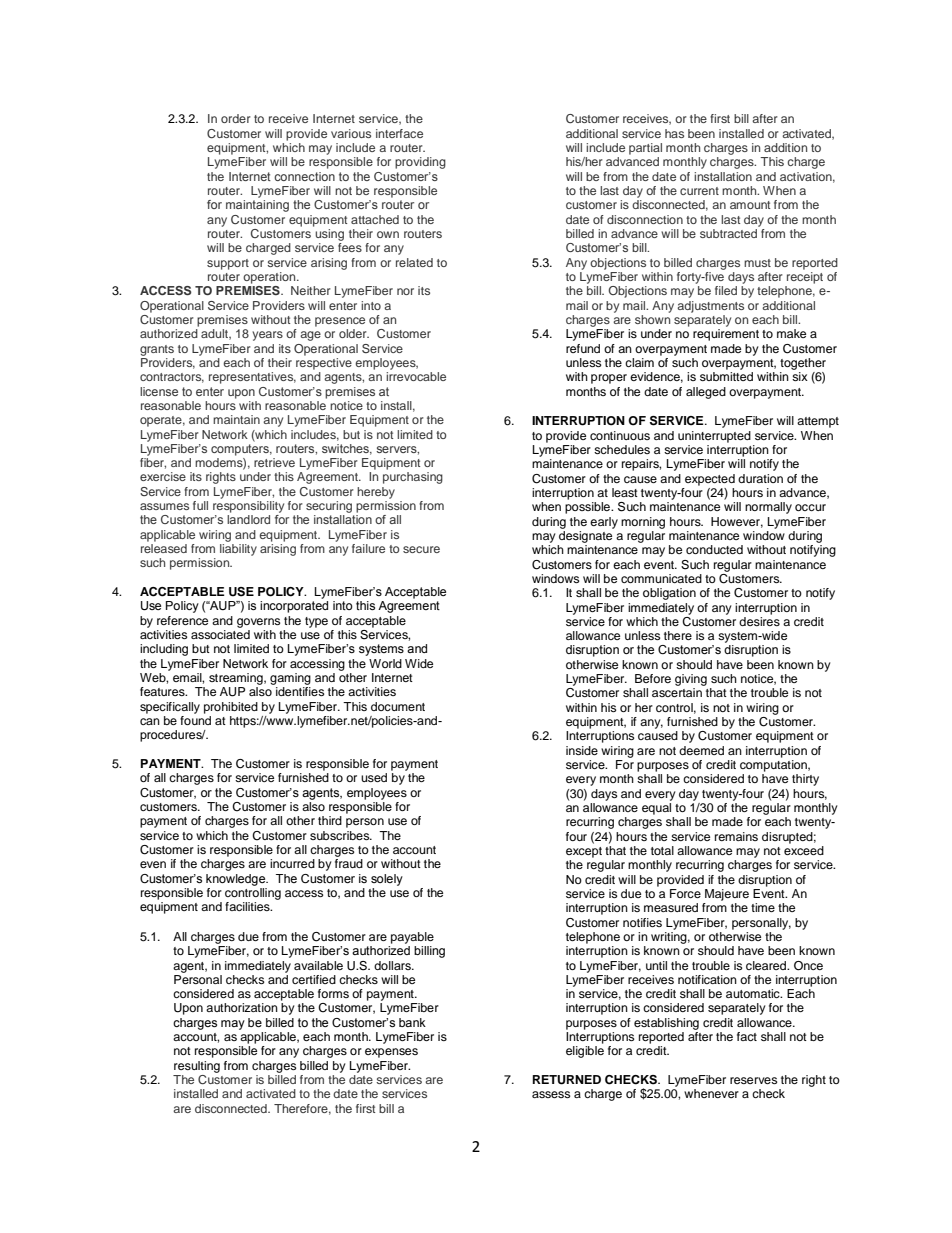 The width and height of the page is (952, 1233). I want to click on deemed, so click(701, 750).
